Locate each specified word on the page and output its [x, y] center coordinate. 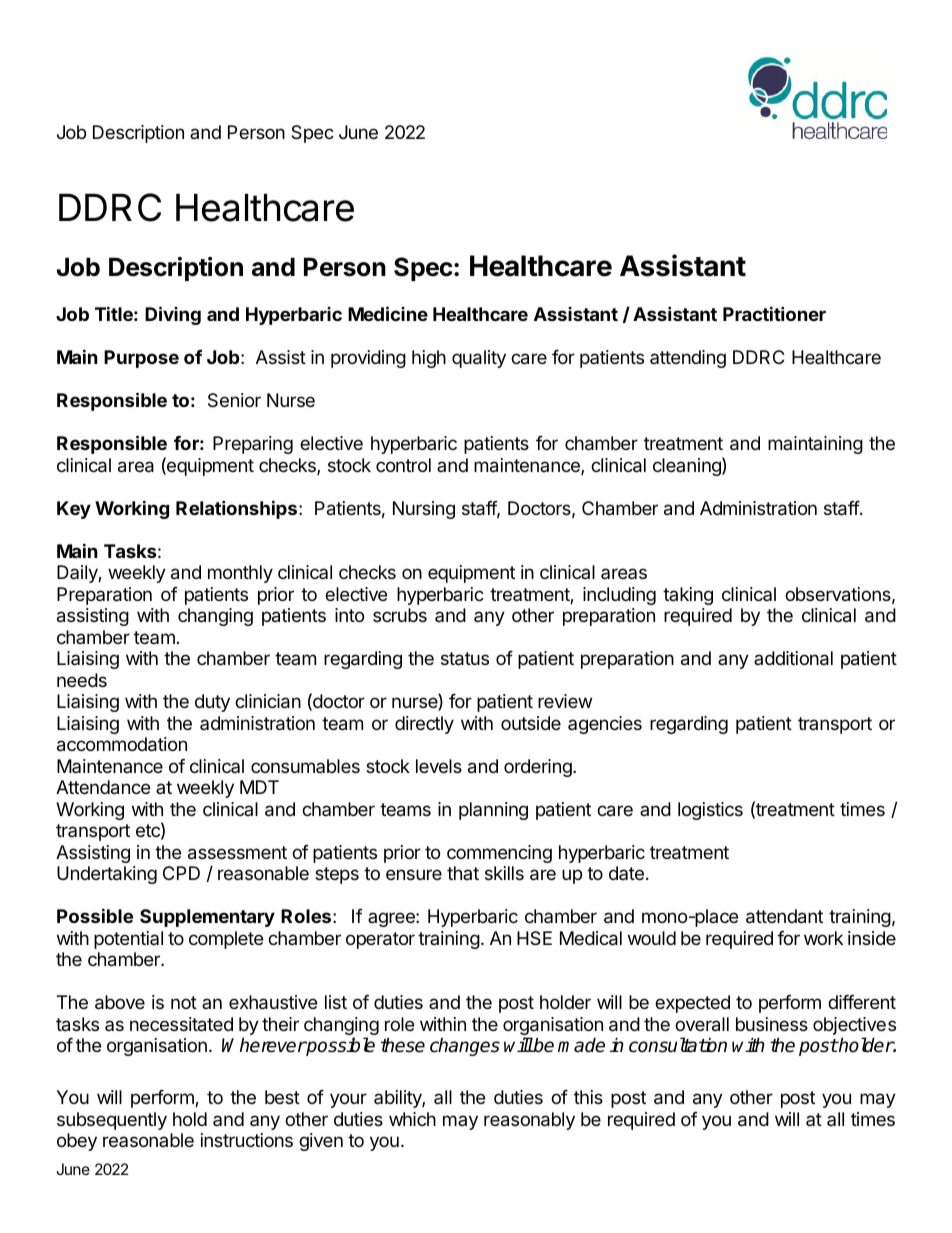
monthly [240, 574]
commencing [499, 854]
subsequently [112, 1121]
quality [479, 359]
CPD [181, 873]
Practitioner [774, 313]
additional [793, 658]
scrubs [400, 615]
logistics [710, 811]
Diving [173, 315]
